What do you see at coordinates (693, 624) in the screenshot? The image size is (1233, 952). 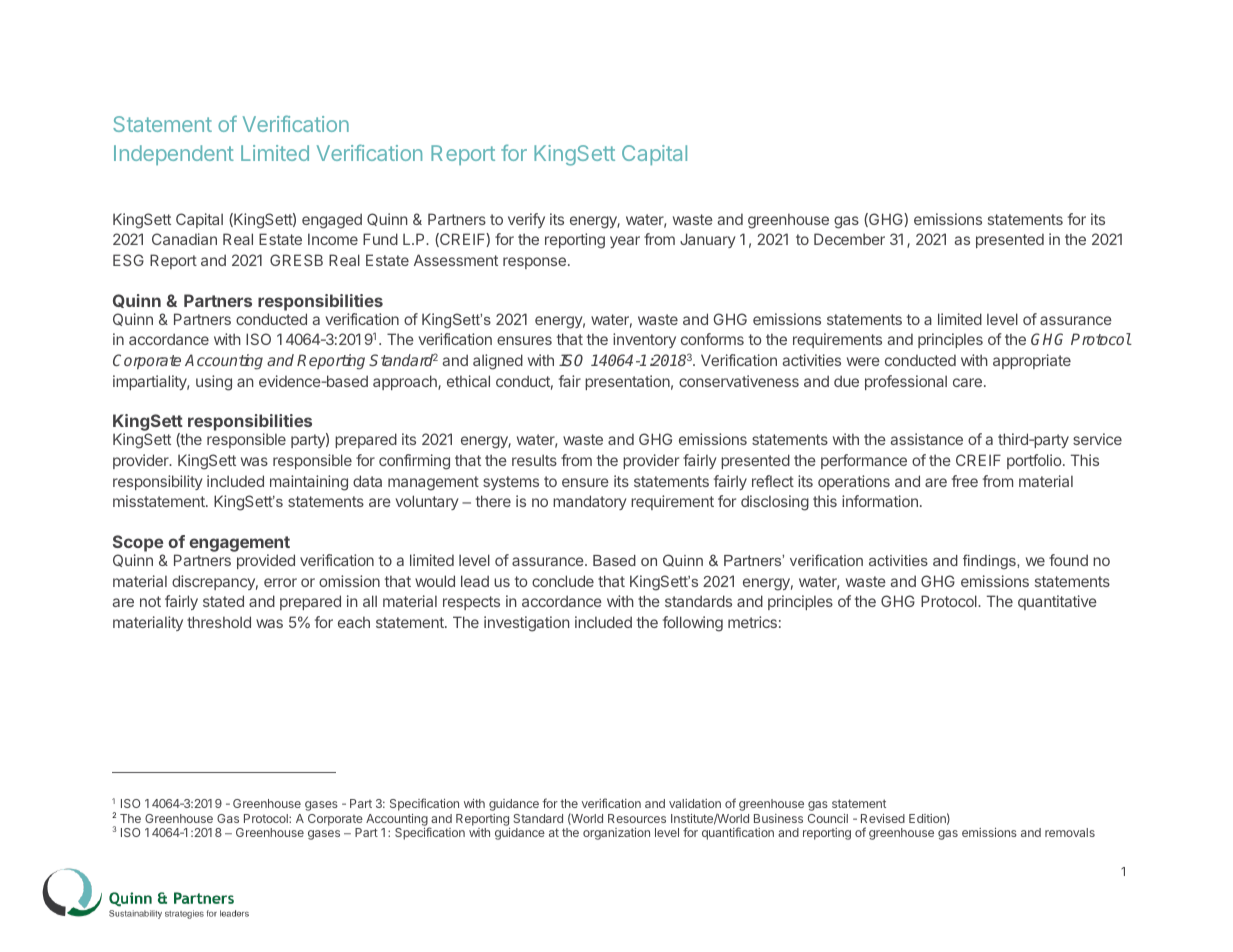 I see `following` at bounding box center [693, 624].
